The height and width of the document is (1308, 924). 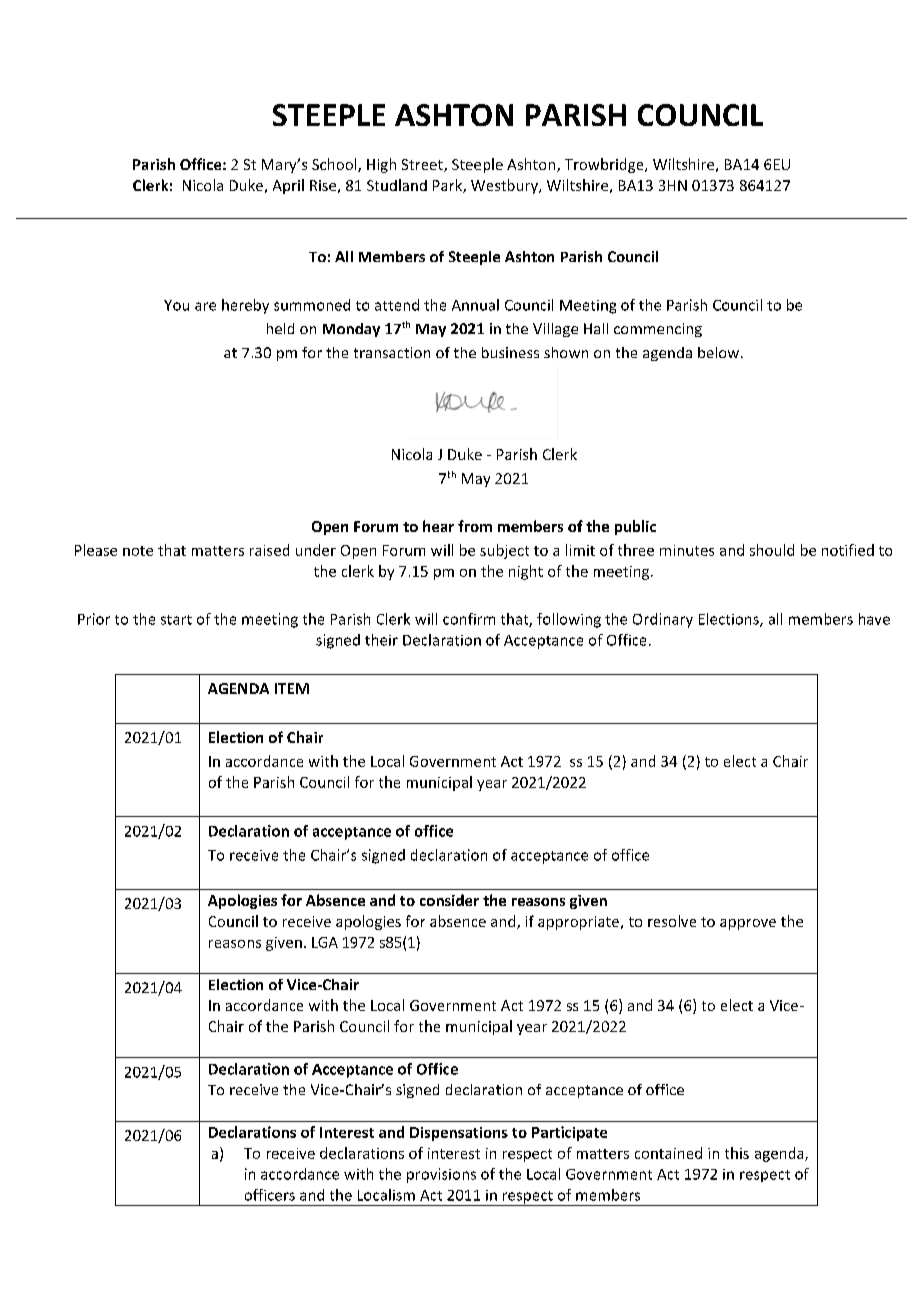 What do you see at coordinates (469, 619) in the document?
I see `confirm` at bounding box center [469, 619].
